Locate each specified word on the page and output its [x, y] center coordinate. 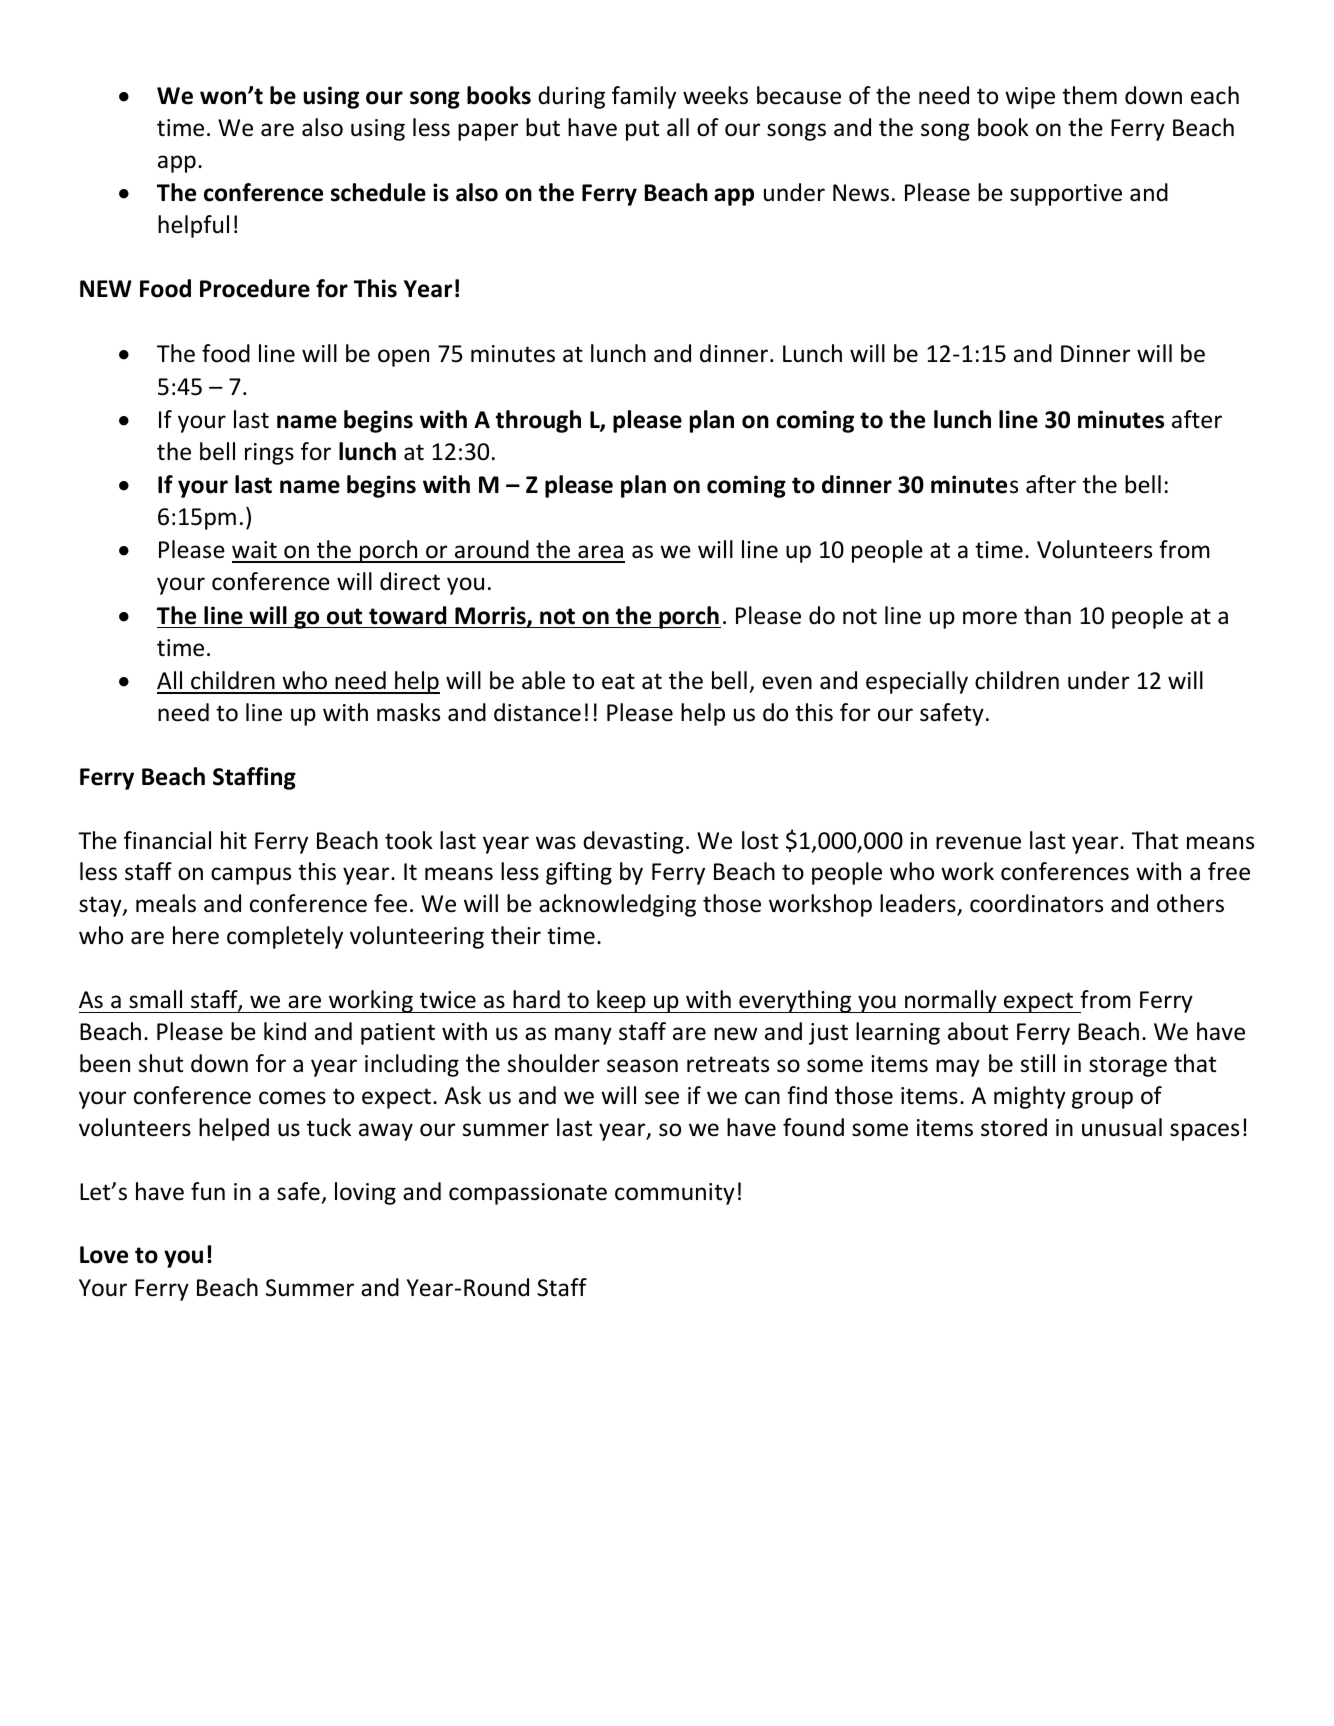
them [1089, 95]
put [642, 130]
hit [234, 840]
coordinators [1036, 903]
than [1047, 615]
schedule [378, 192]
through [538, 421]
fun [208, 1191]
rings [269, 454]
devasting [633, 842]
